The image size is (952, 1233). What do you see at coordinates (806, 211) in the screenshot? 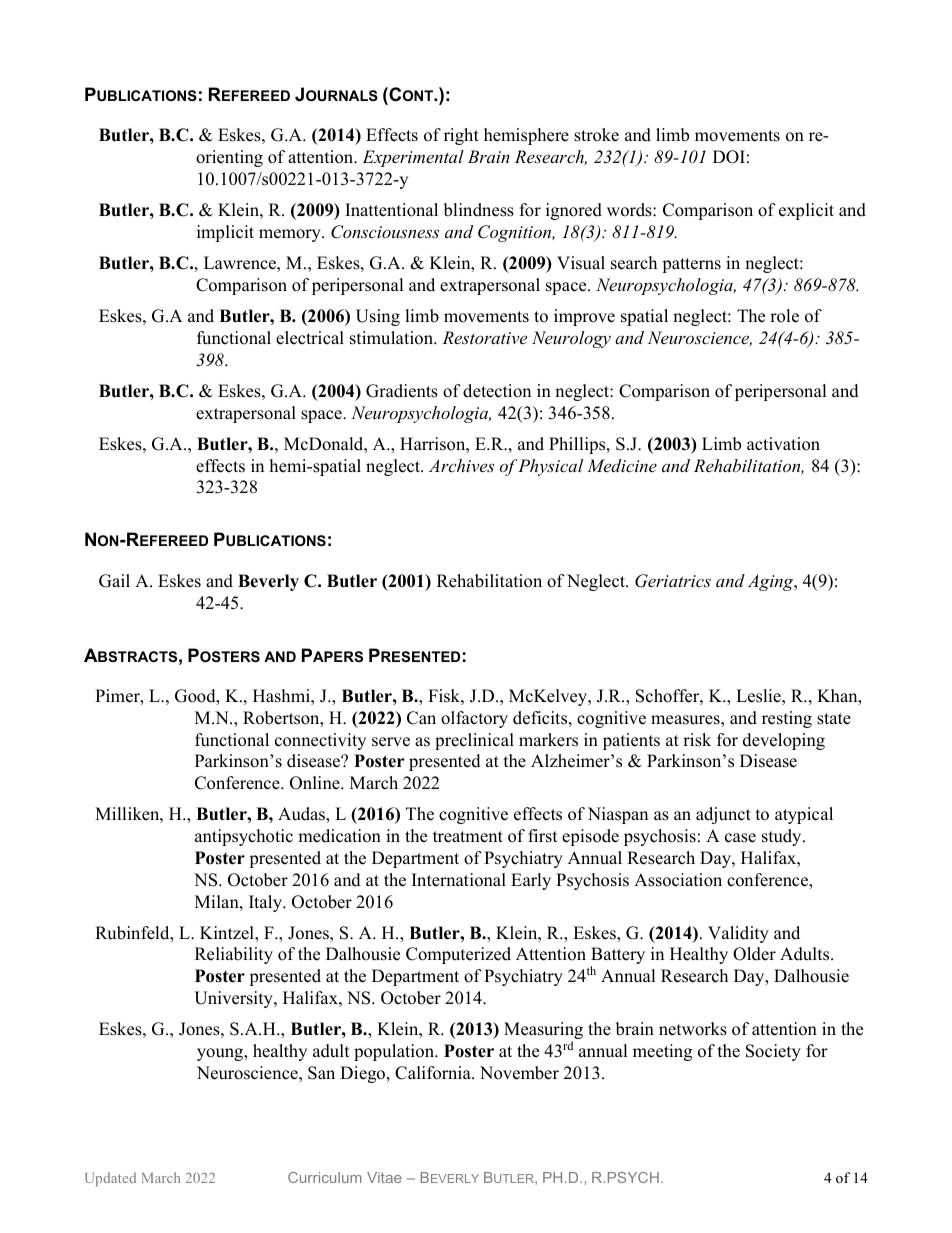
I see `explicit` at bounding box center [806, 211].
